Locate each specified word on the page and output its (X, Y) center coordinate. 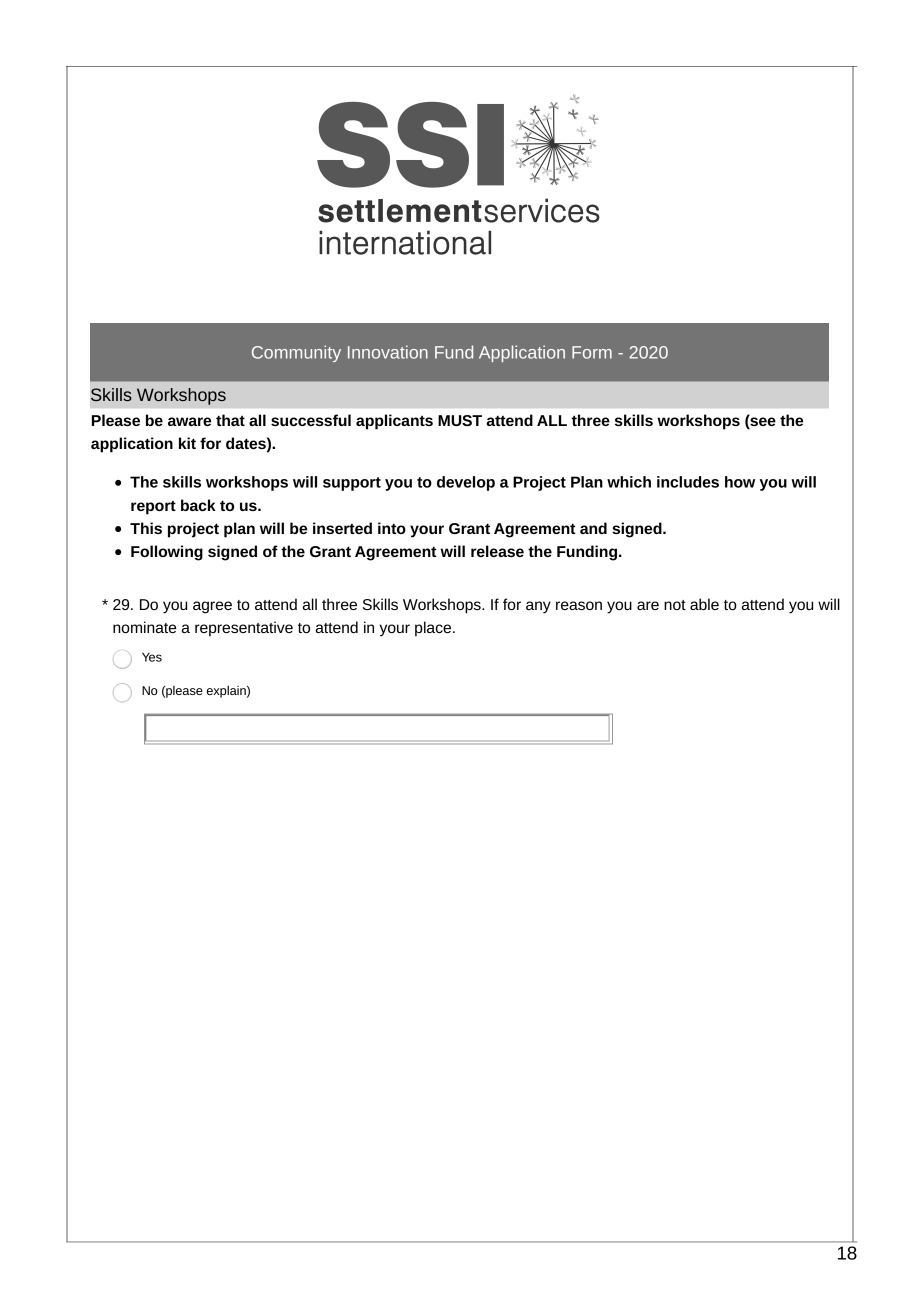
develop (466, 483)
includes (688, 482)
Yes (152, 657)
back (198, 505)
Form (592, 352)
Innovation (388, 352)
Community (296, 353)
